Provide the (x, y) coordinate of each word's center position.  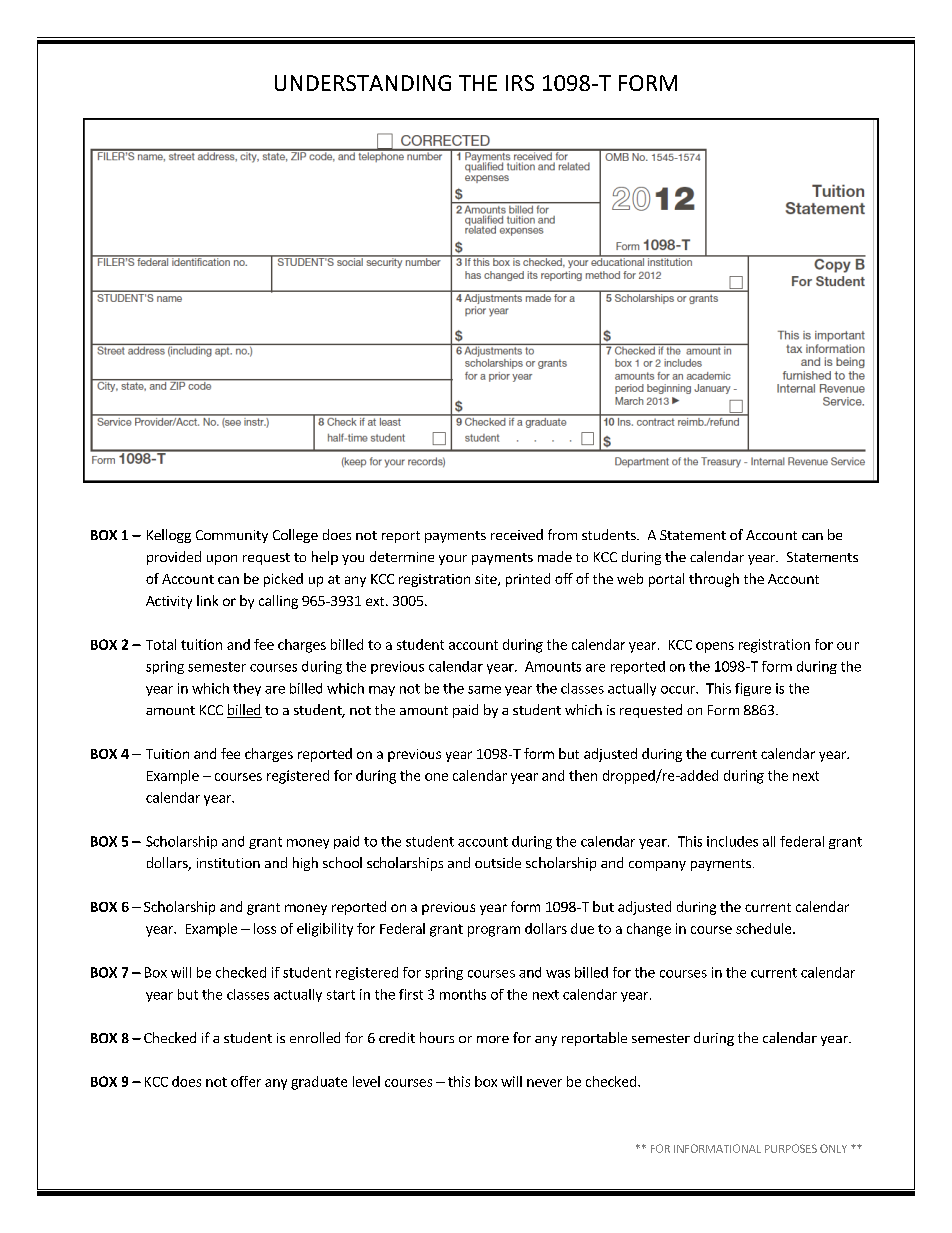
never (544, 1083)
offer (246, 1081)
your (453, 560)
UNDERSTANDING (363, 83)
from (562, 534)
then (583, 775)
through (714, 580)
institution (228, 863)
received (517, 534)
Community (232, 536)
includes (732, 841)
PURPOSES (791, 1148)
